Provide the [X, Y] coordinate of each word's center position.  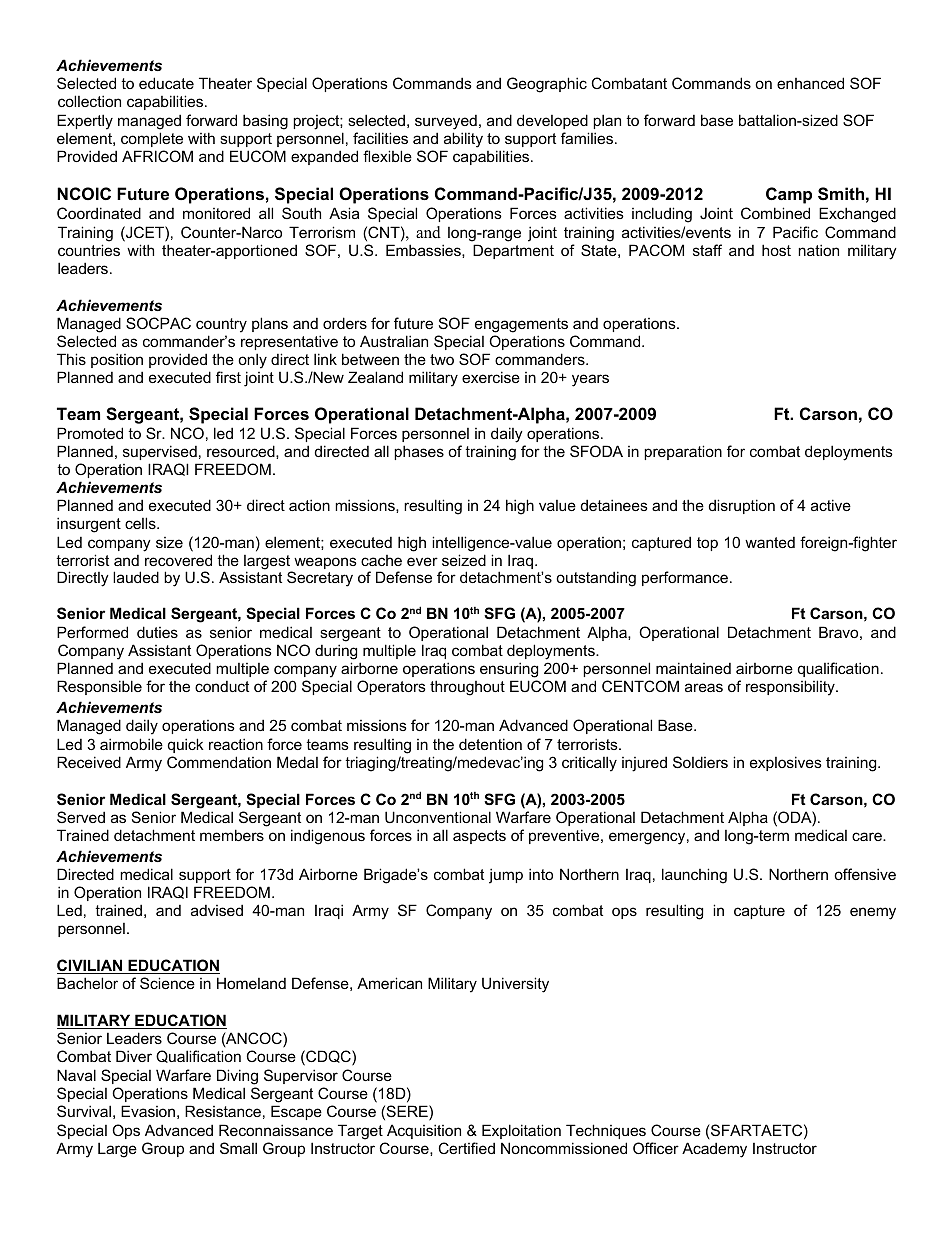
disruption [742, 506]
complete [152, 139]
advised [217, 910]
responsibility [791, 688]
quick [186, 745]
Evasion [148, 1111]
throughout [467, 688]
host [776, 250]
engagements [521, 325]
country [221, 325]
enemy [873, 913]
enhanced [810, 83]
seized [464, 560]
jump [506, 876]
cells [141, 523]
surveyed [446, 122]
